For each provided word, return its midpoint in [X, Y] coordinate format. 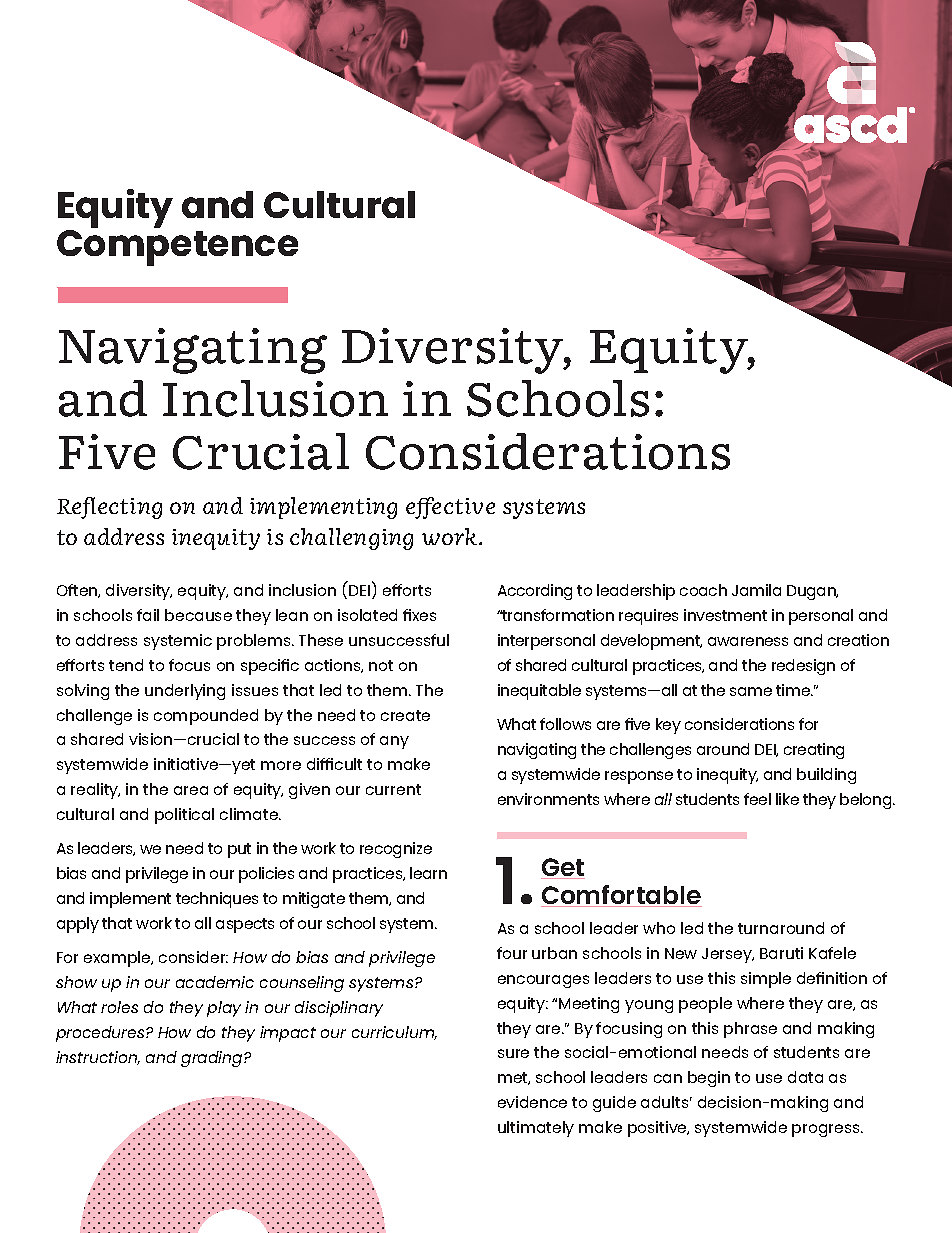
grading [213, 1059]
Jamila [756, 590]
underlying [185, 692]
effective [450, 508]
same [751, 691]
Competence [177, 248]
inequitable [539, 692]
